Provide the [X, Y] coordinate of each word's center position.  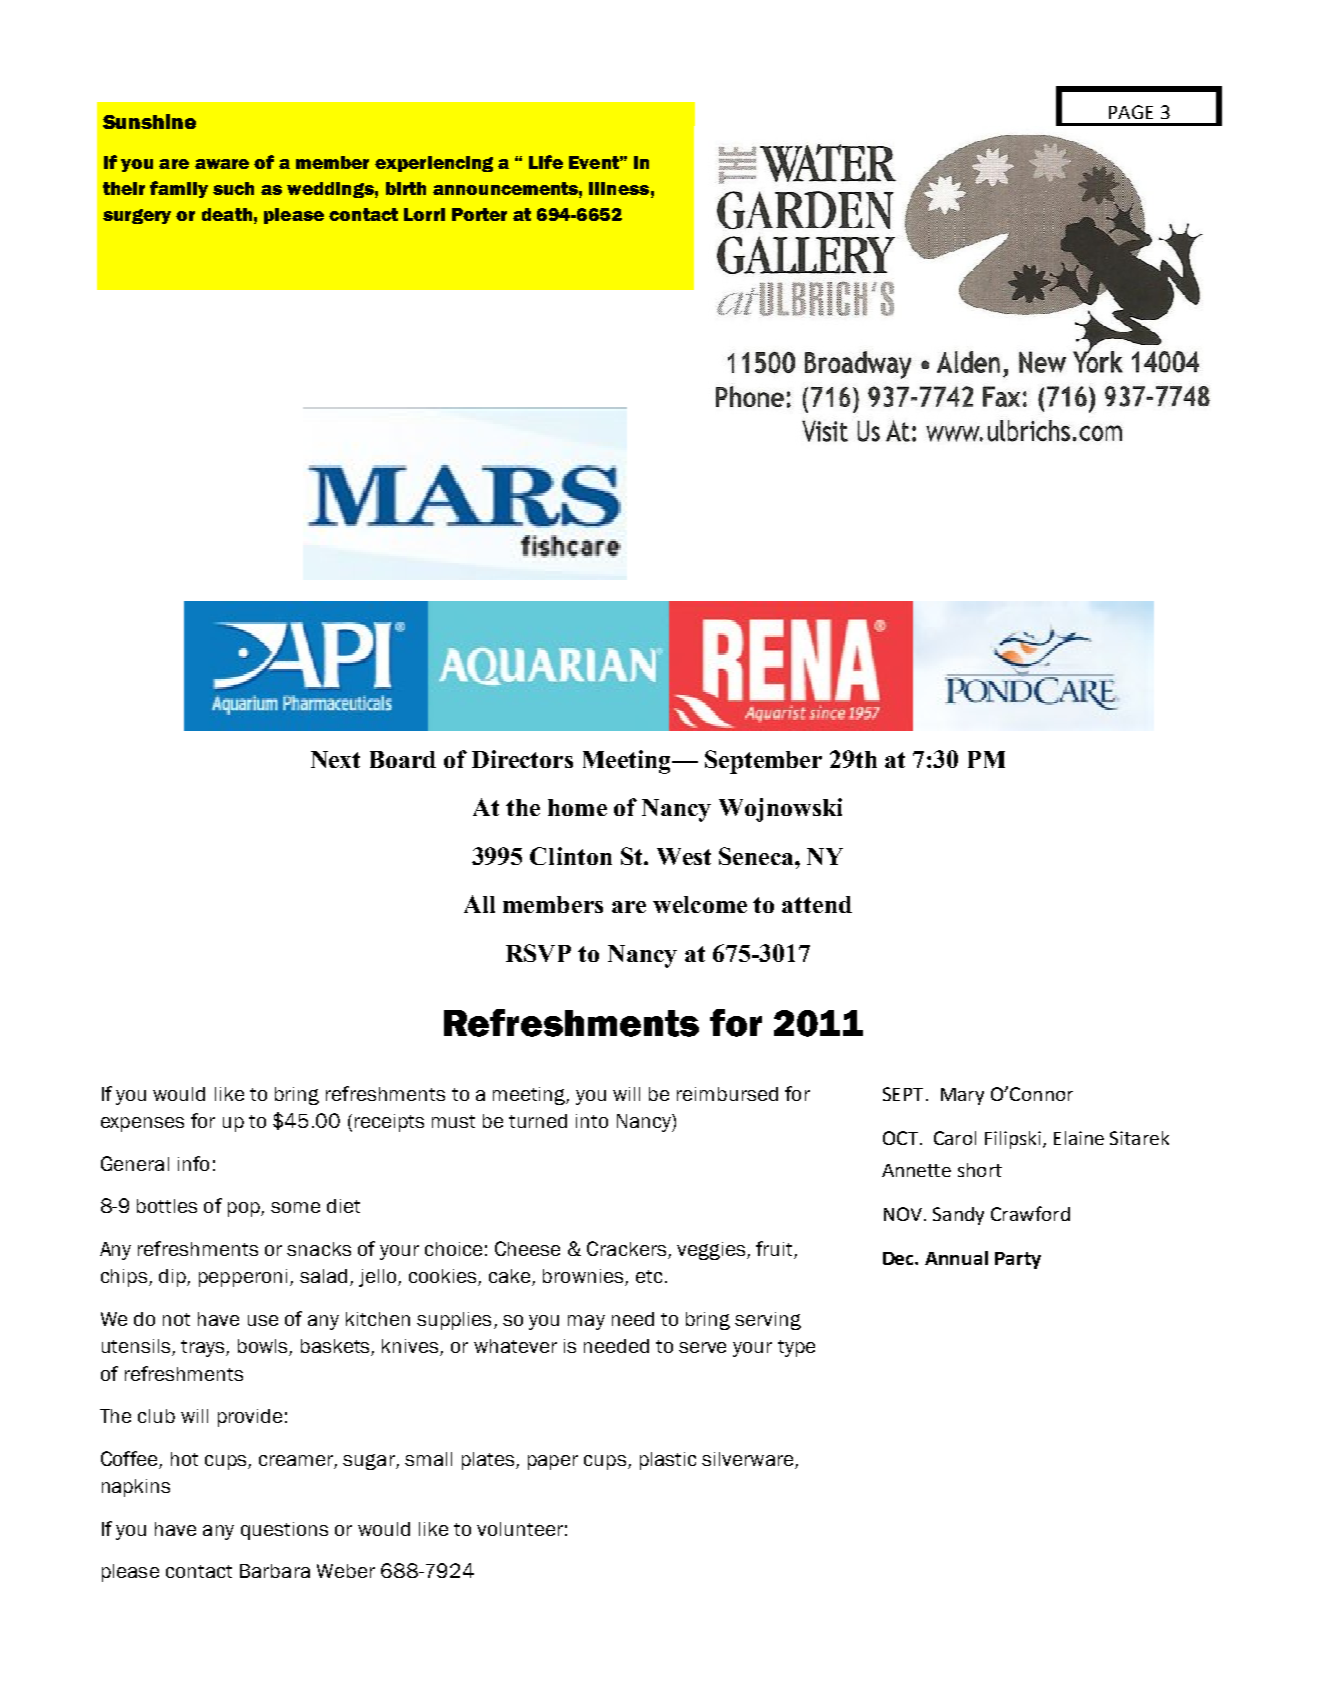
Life [546, 162]
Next [335, 759]
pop [245, 1209]
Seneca [757, 856]
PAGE [1131, 112]
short [980, 1170]
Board [403, 759]
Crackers [628, 1250]
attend [817, 904]
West [684, 856]
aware [222, 164]
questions [284, 1531]
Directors [522, 759]
